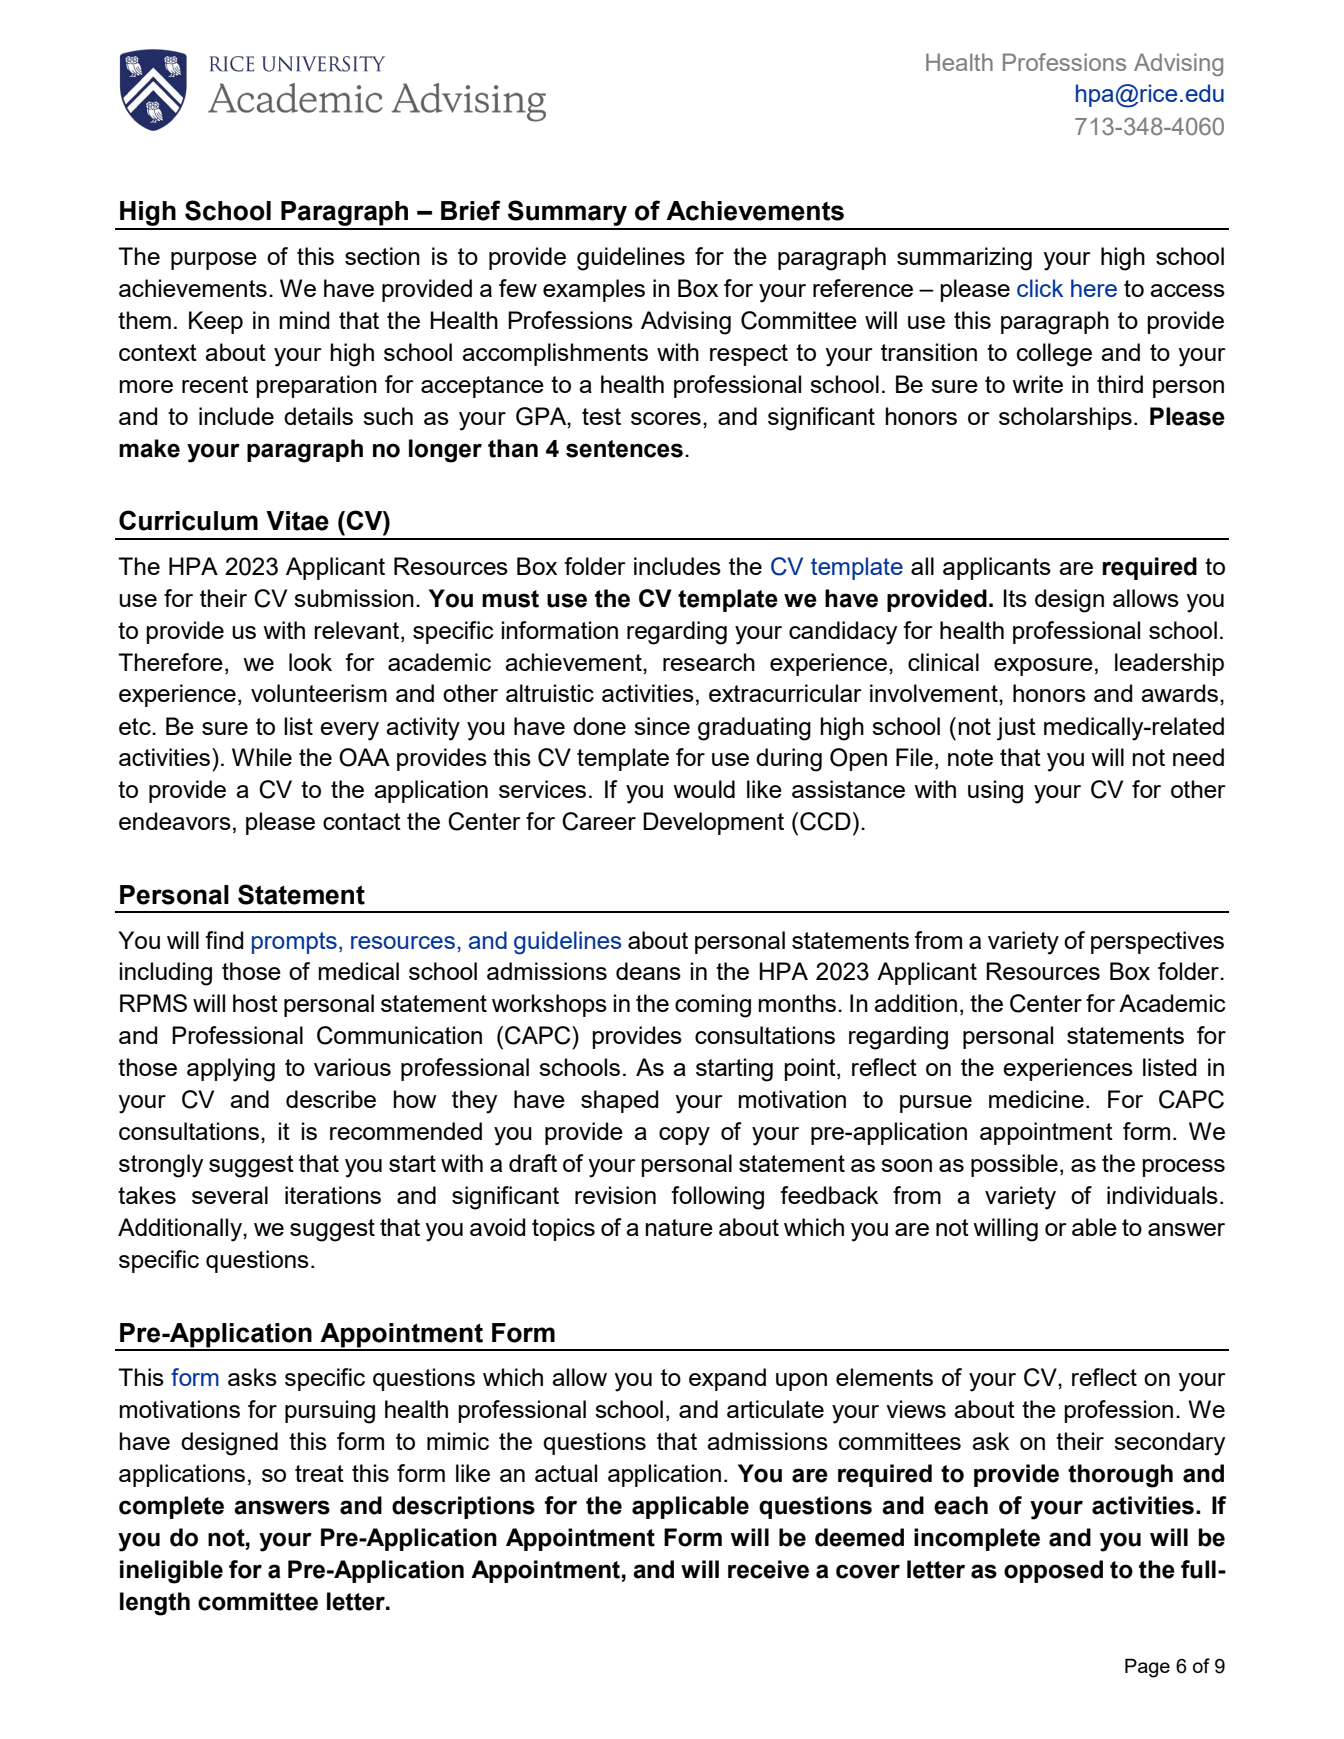  I want to click on ineligible, so click(171, 1572).
